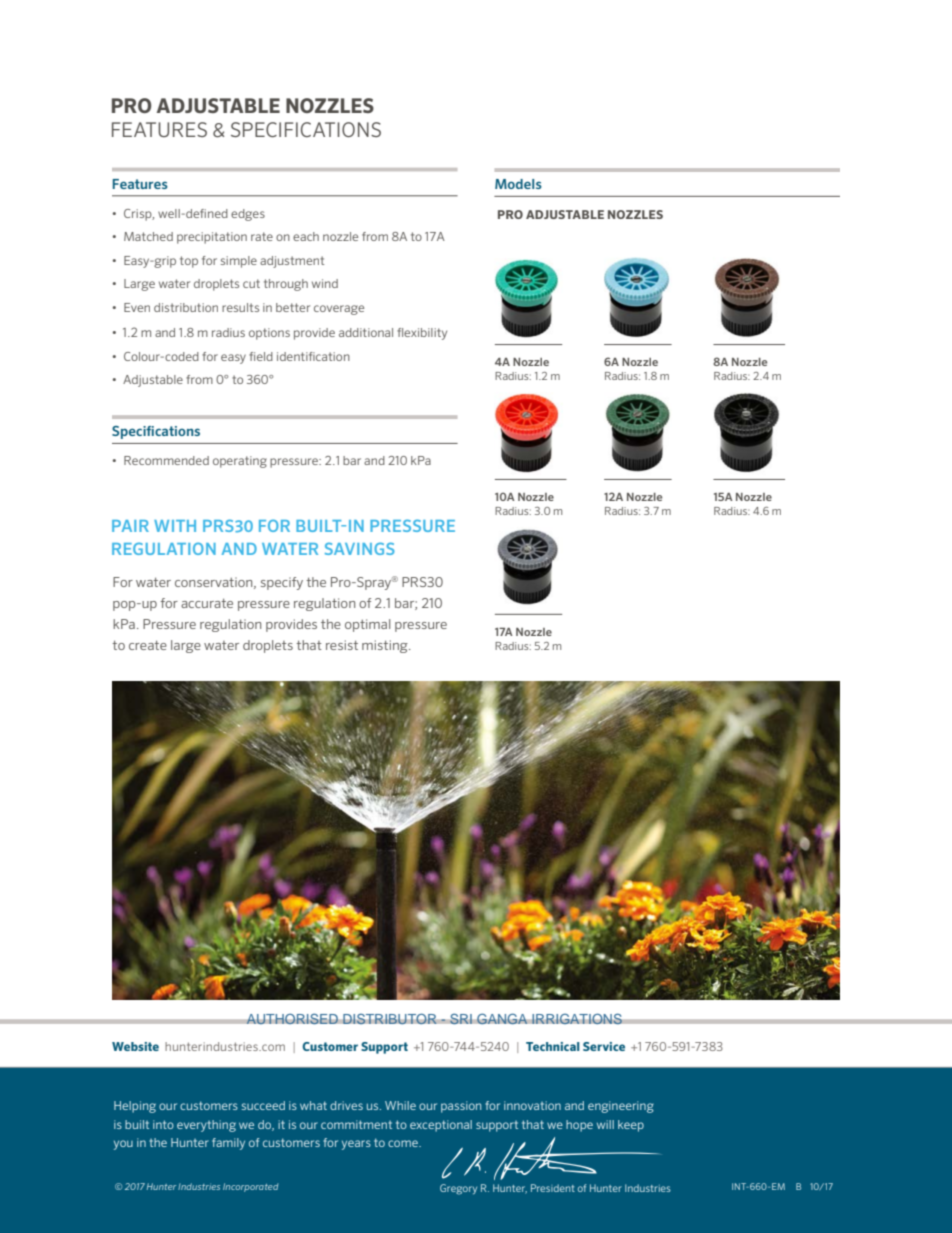 The width and height of the screenshot is (952, 1233). Describe the element at coordinates (148, 645) in the screenshot. I see `create` at that location.
